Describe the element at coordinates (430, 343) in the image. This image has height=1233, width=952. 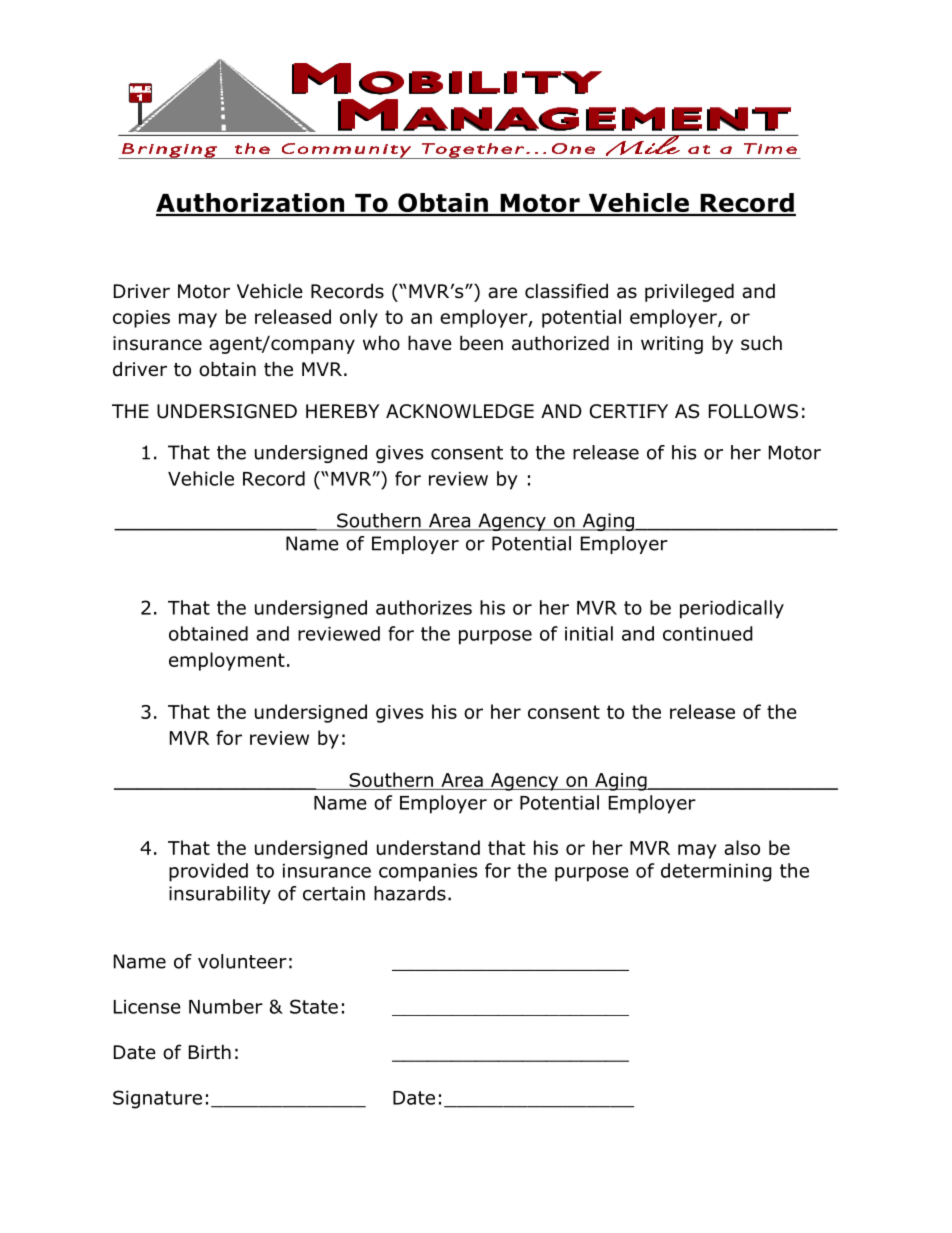
I see `have` at that location.
